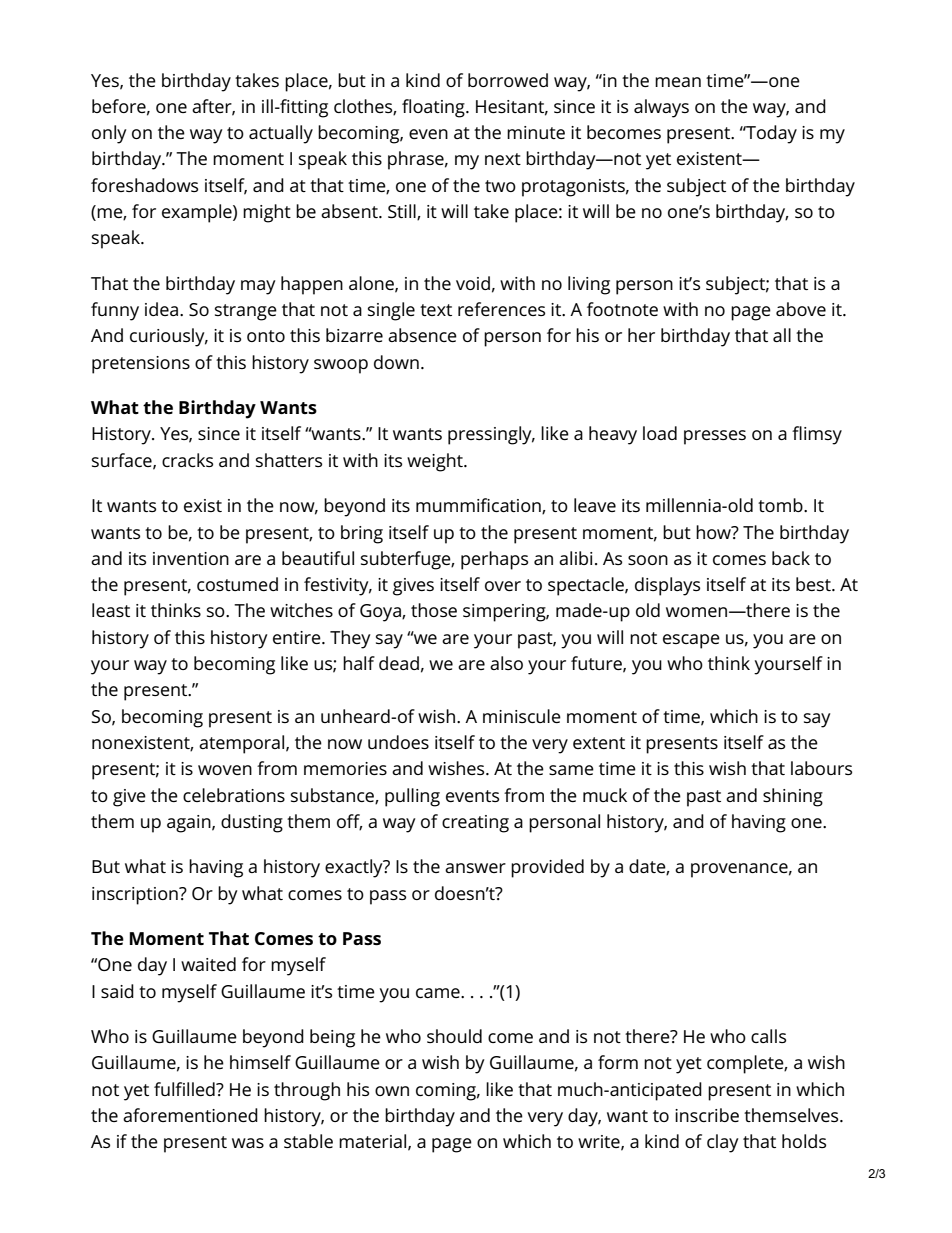 This document has height=1233, width=952. What do you see at coordinates (225, 770) in the document?
I see `woven` at bounding box center [225, 770].
